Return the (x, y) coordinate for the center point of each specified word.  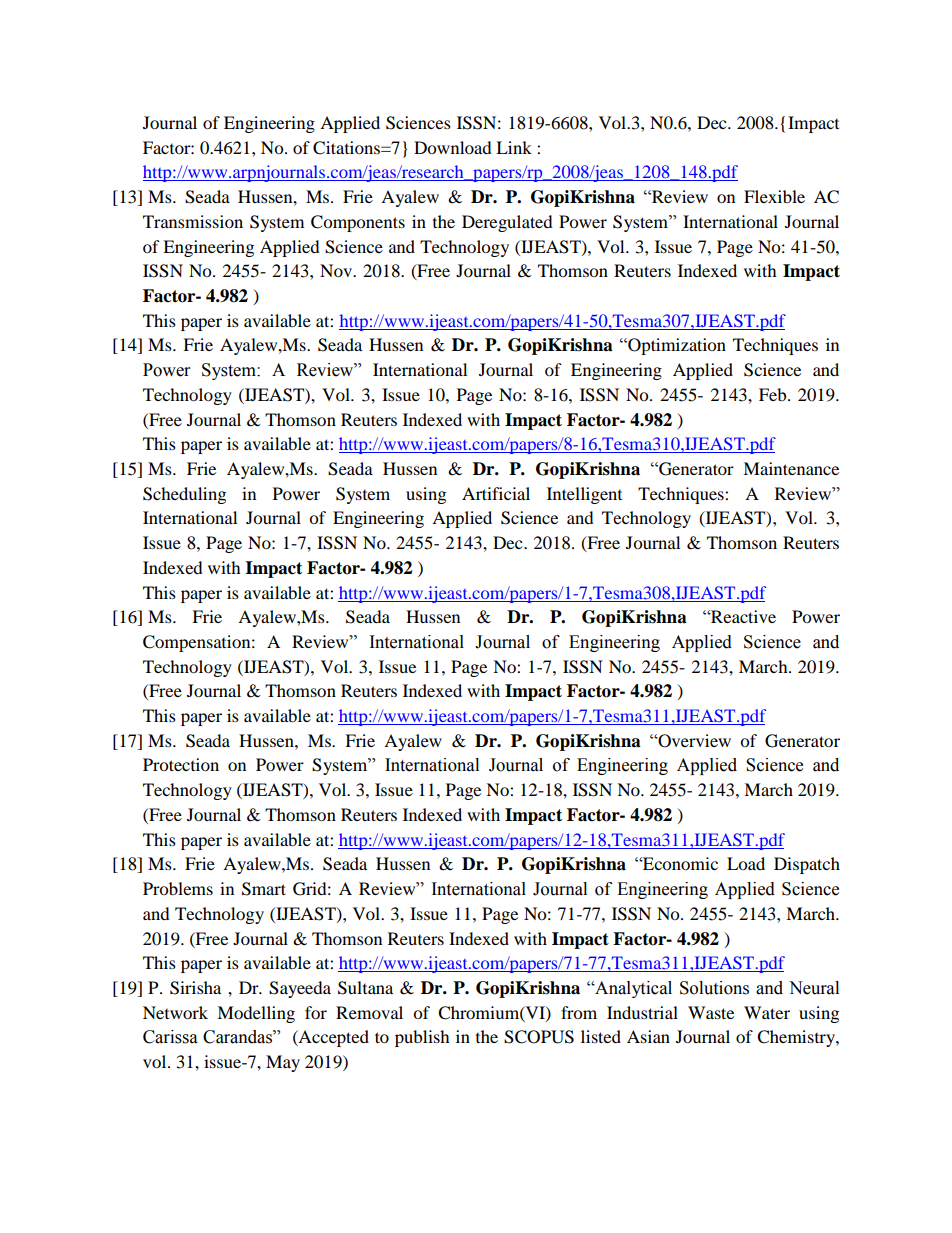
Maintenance (791, 468)
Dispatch (807, 865)
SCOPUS (539, 1037)
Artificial (496, 493)
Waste (711, 1012)
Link (514, 147)
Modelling (256, 1014)
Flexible (774, 196)
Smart (264, 889)
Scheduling (184, 495)
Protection (181, 764)
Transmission (193, 221)
